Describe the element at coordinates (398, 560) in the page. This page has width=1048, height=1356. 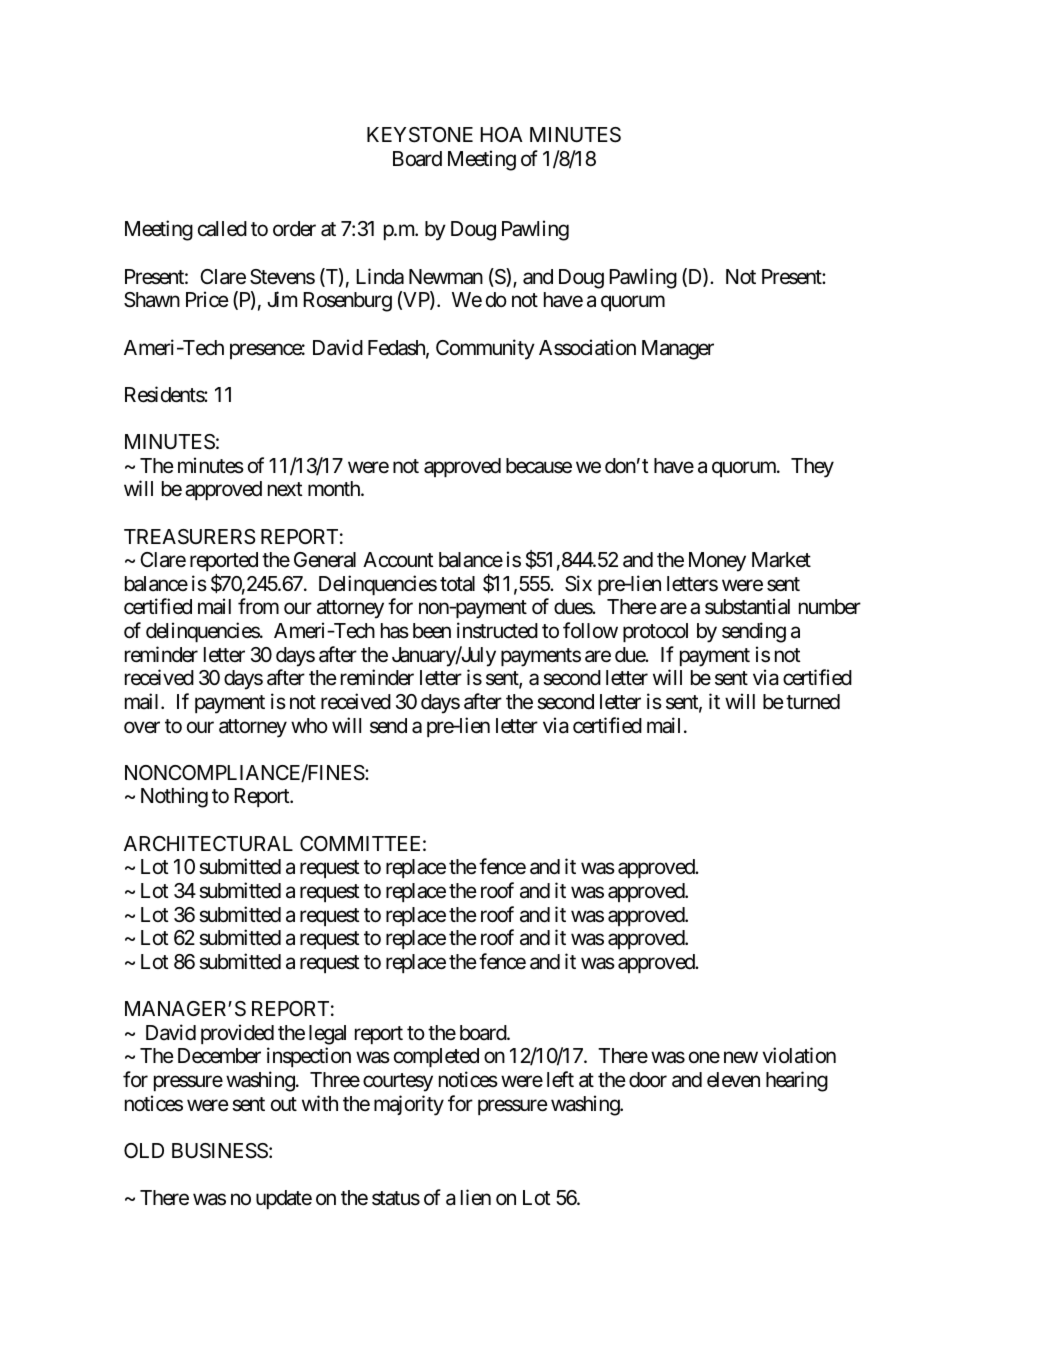
I see `Account` at that location.
